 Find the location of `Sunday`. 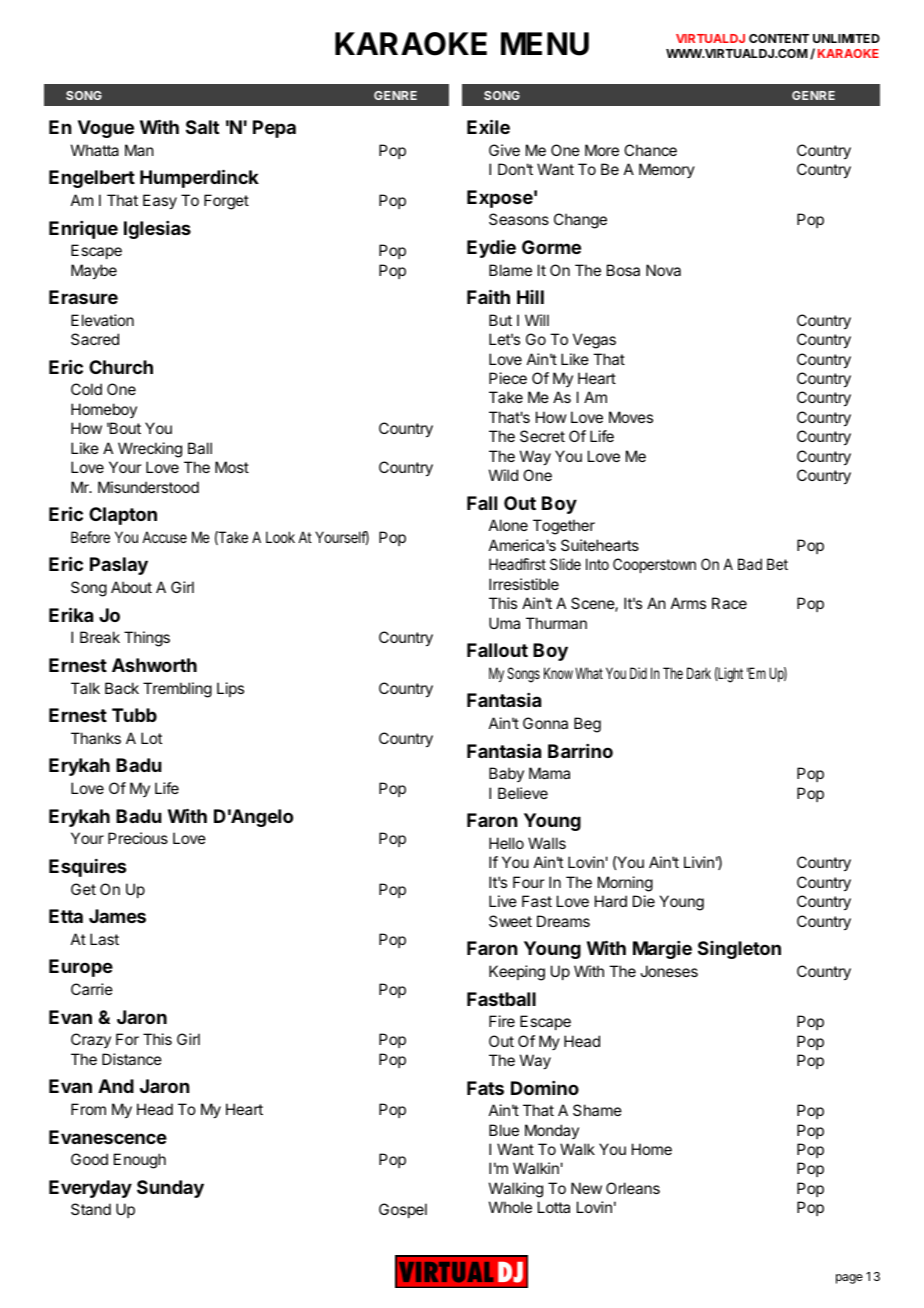

Sunday is located at coordinates (170, 1189).
